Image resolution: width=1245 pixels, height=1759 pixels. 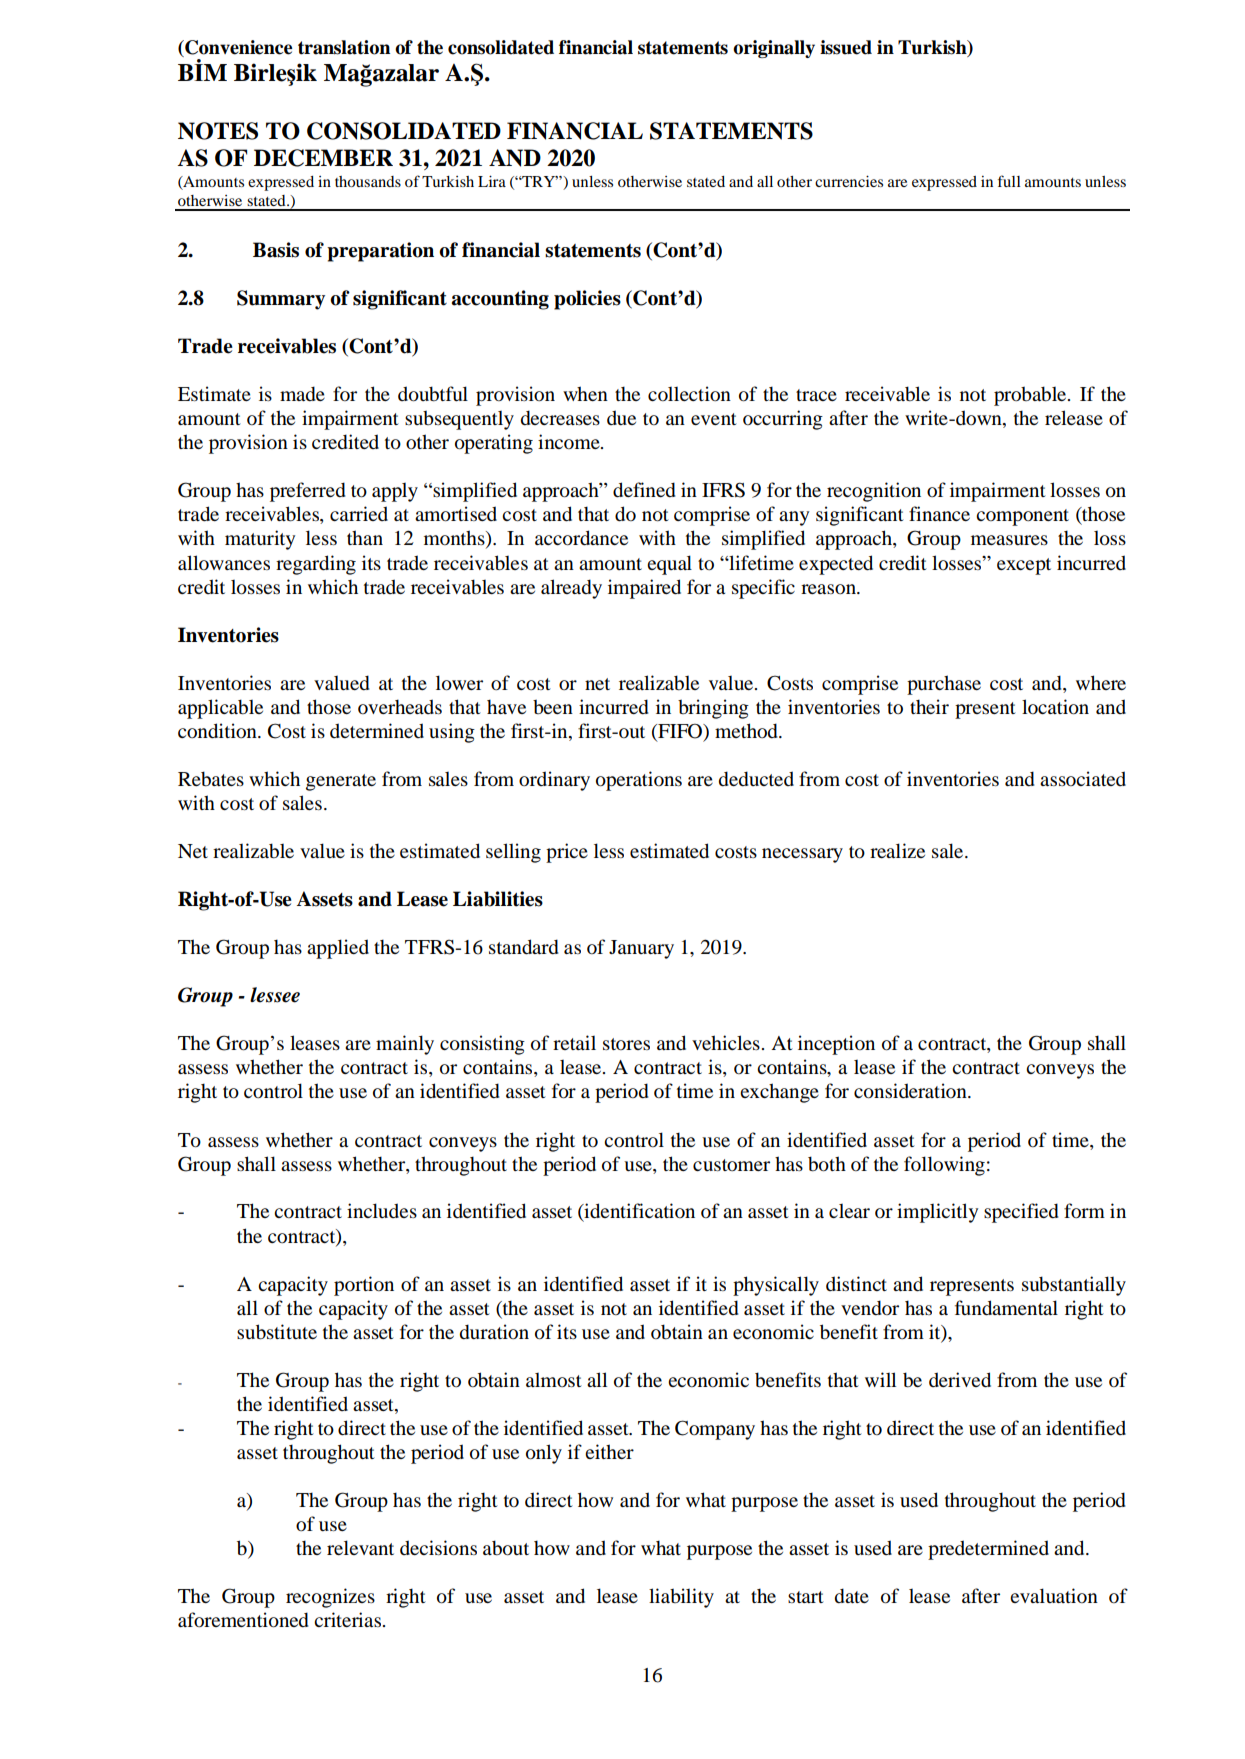 What do you see at coordinates (1054, 1595) in the image?
I see `evaluation` at bounding box center [1054, 1595].
